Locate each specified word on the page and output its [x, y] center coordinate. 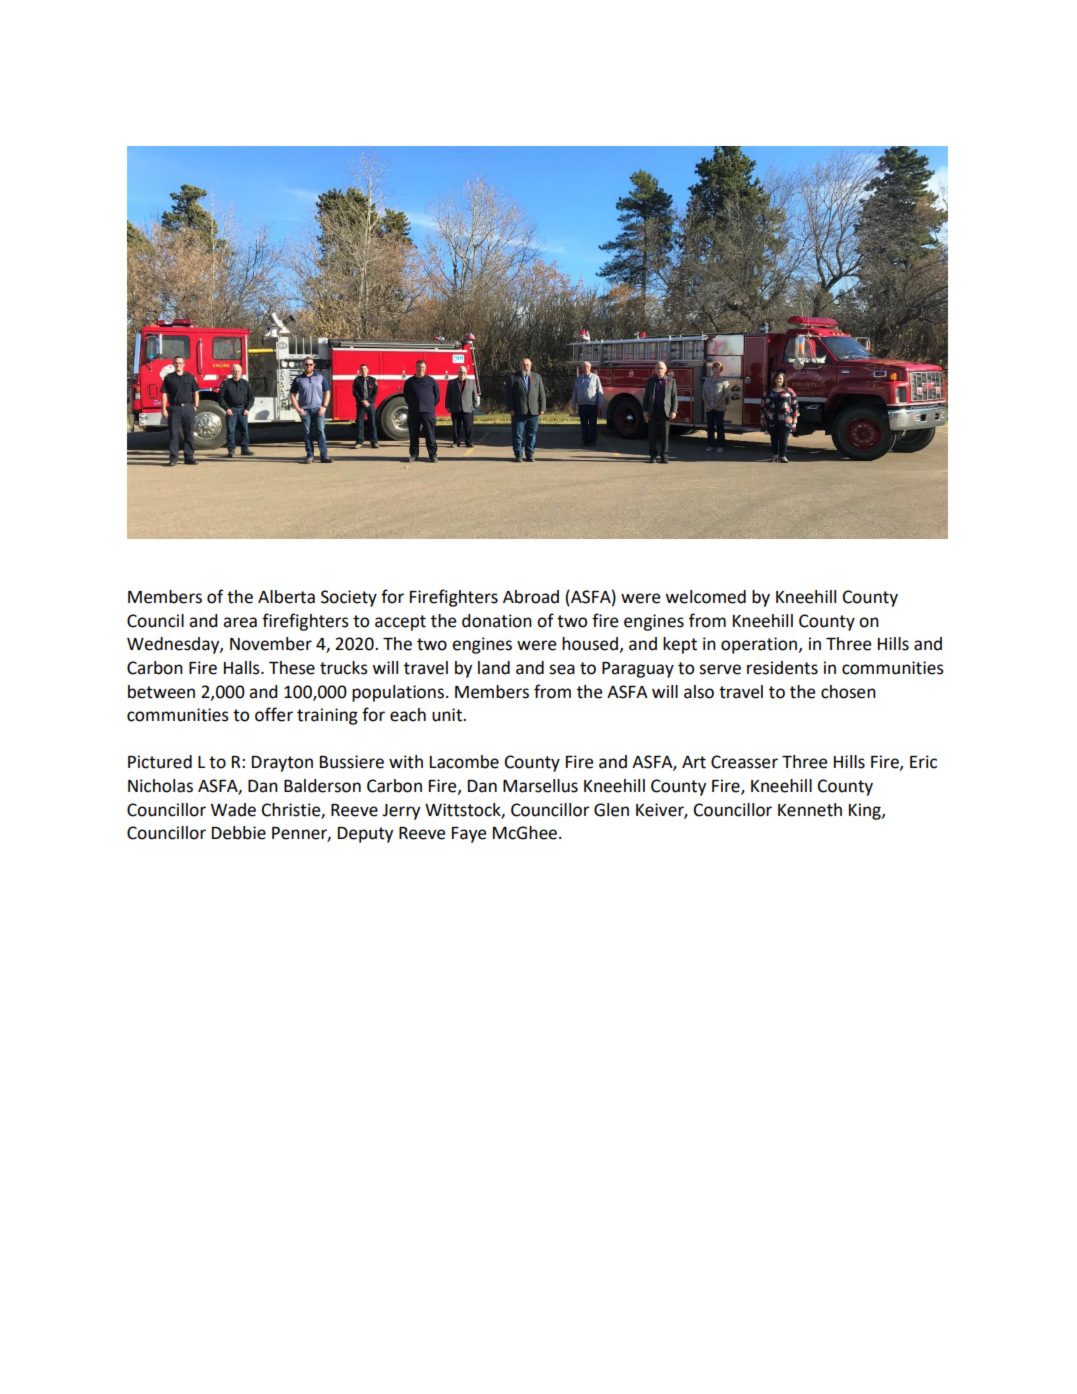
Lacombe [464, 762]
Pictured [160, 762]
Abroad [531, 597]
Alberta [286, 597]
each [408, 715]
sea [562, 669]
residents [782, 668]
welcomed [705, 597]
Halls [243, 668]
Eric [923, 762]
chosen [848, 692]
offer [274, 714]
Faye [469, 835]
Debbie [239, 833]
